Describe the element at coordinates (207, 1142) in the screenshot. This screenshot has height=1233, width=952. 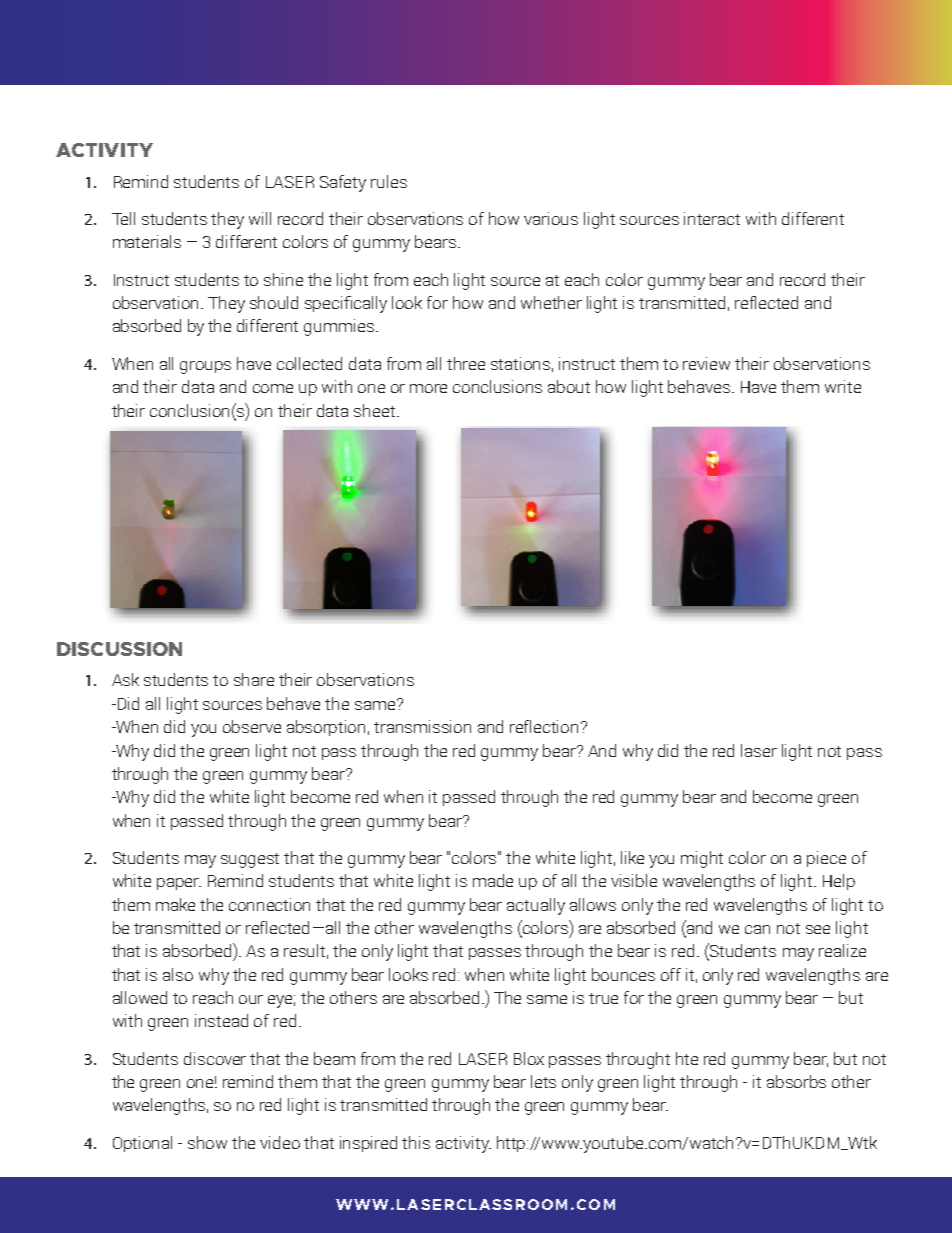
I see `show` at that location.
